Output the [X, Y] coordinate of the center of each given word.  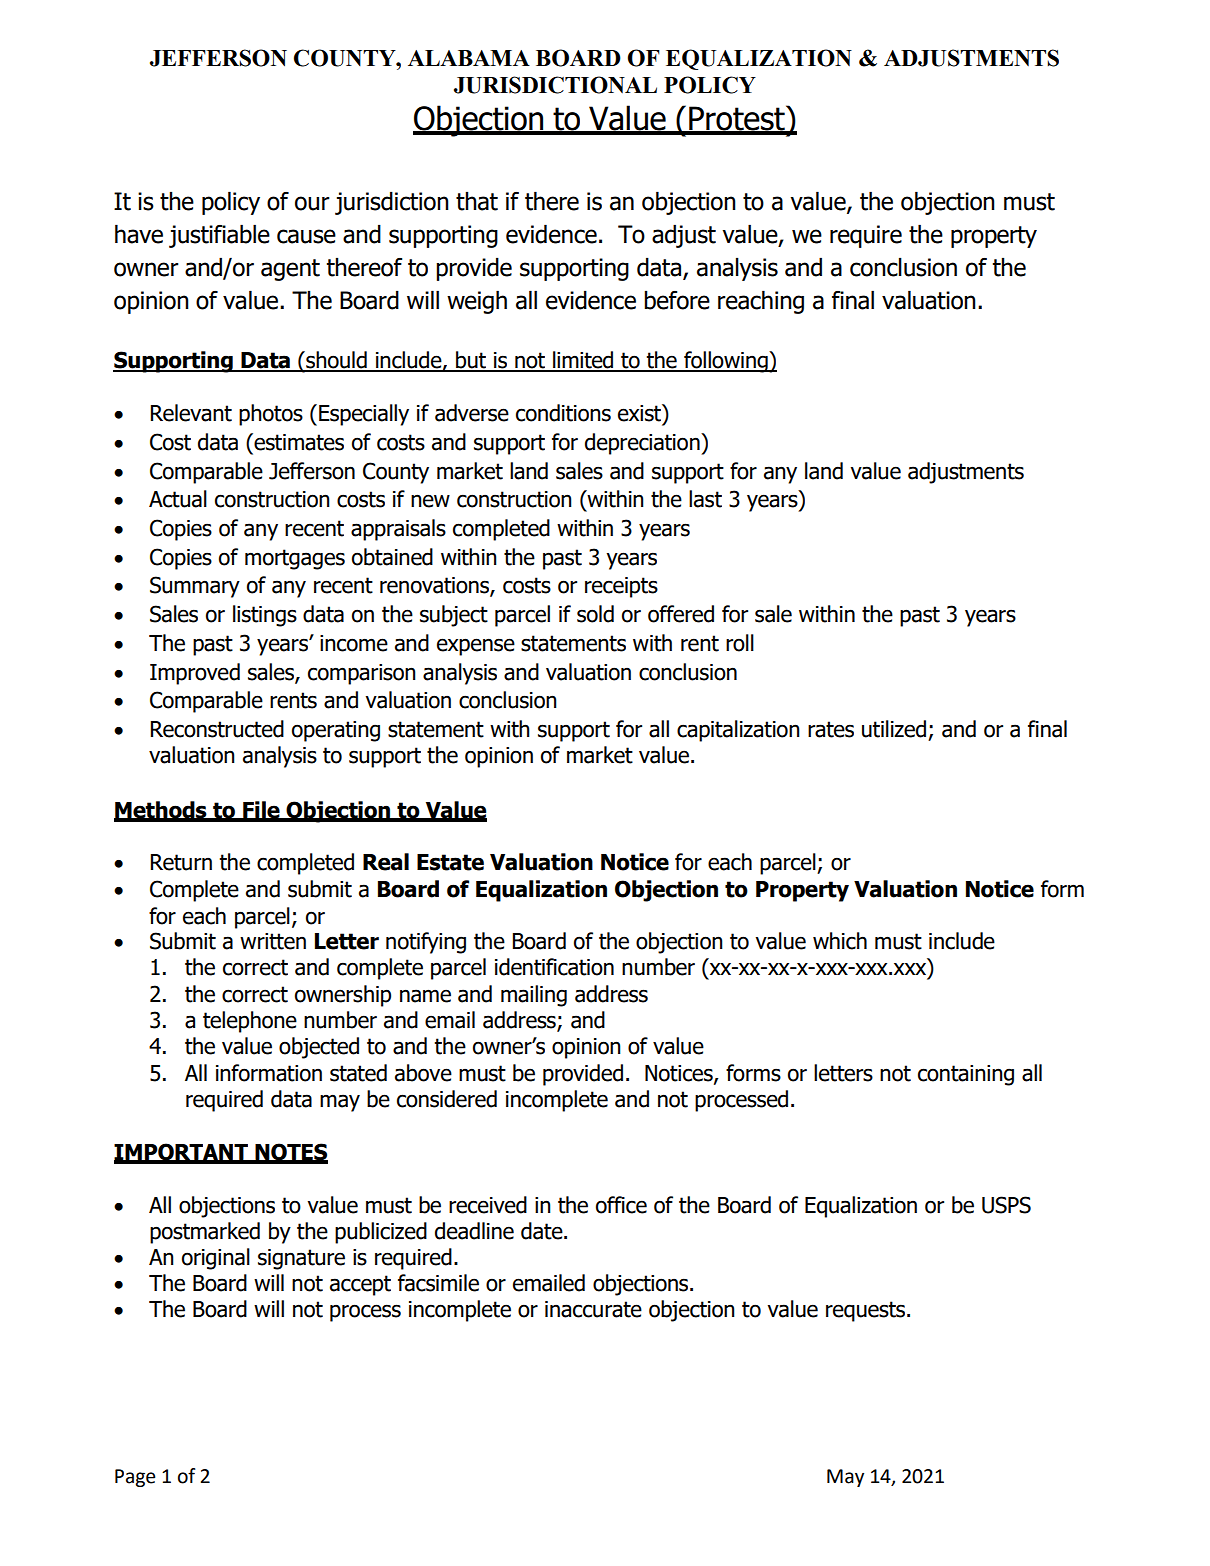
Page [135, 1478]
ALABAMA [469, 58]
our [312, 203]
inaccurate [593, 1309]
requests [867, 1311]
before [677, 300]
